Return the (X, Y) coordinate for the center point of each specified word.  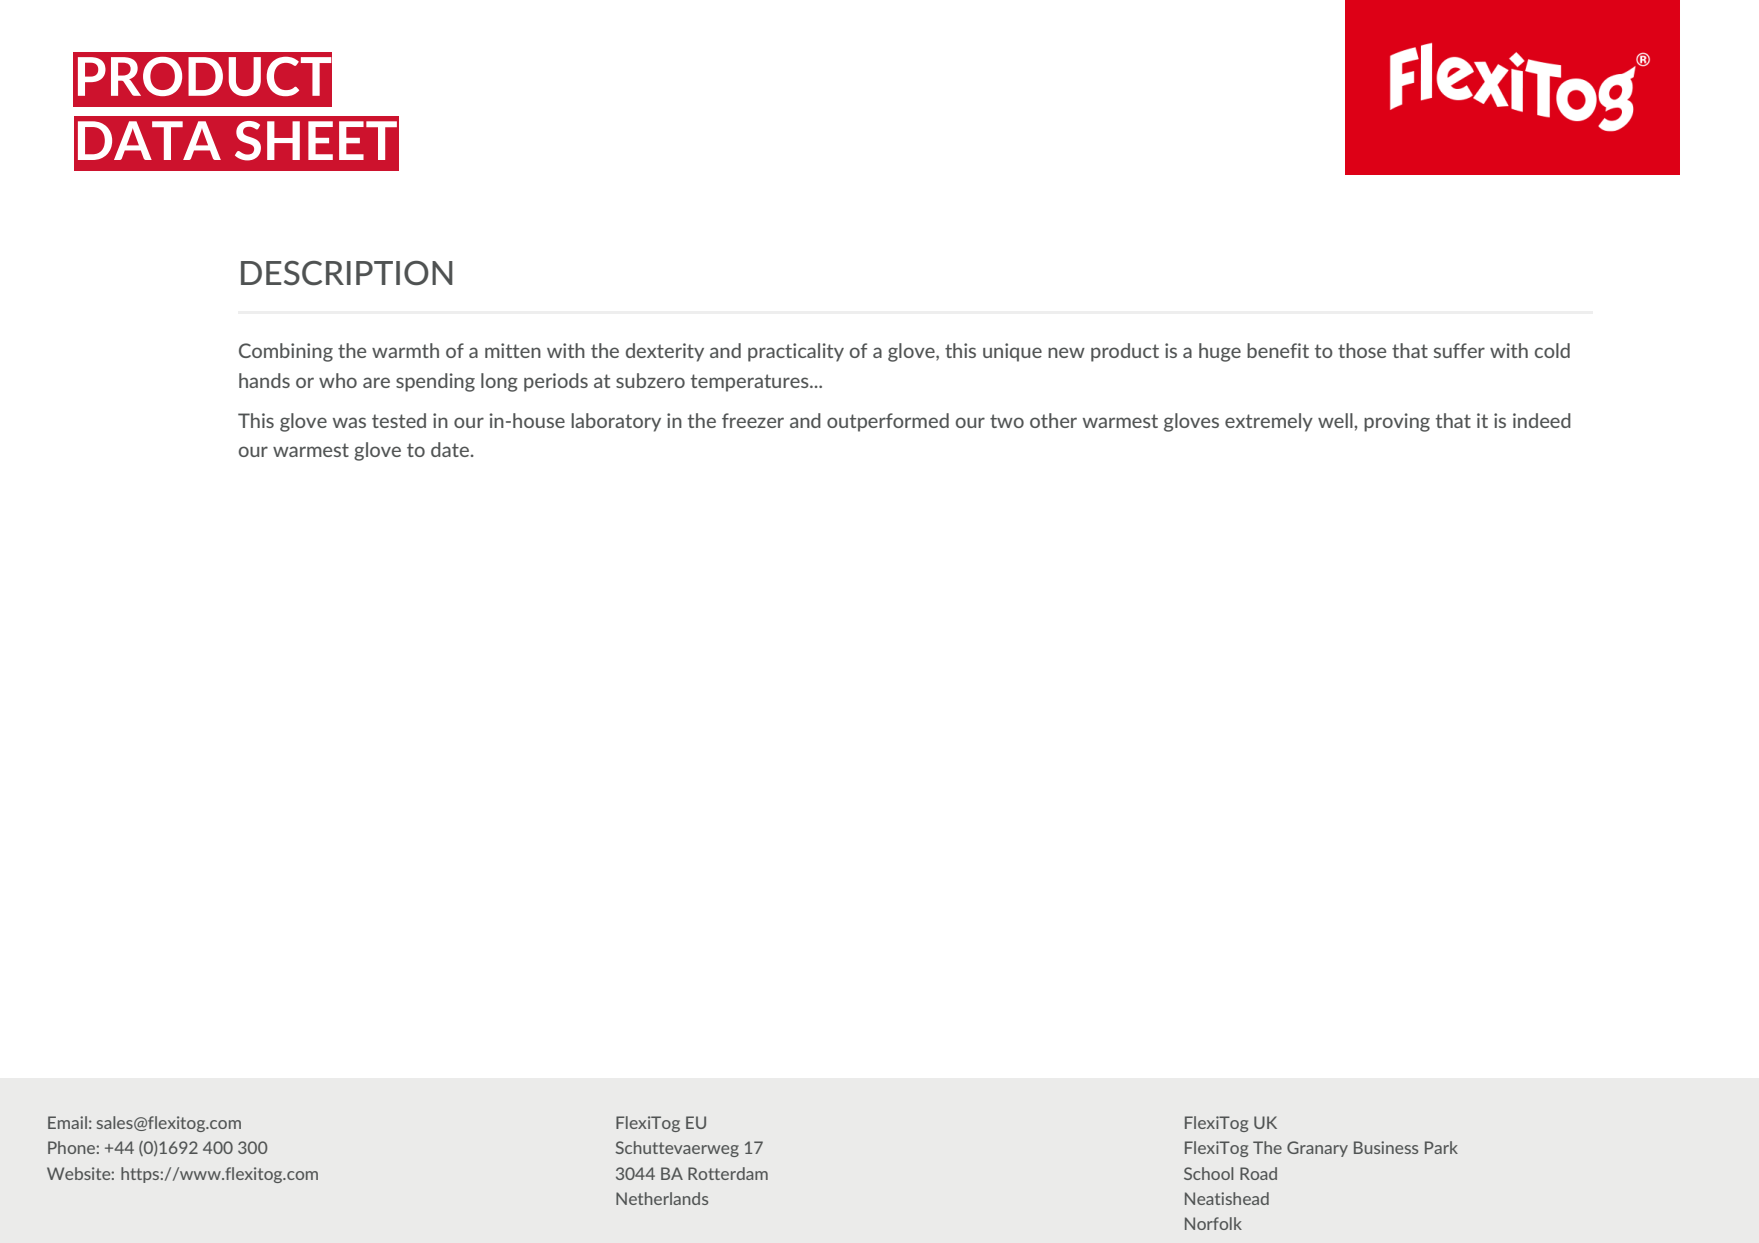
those (1362, 350)
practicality (796, 352)
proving (1397, 422)
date (450, 449)
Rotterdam (728, 1173)
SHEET (316, 141)
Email (67, 1122)
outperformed (888, 422)
